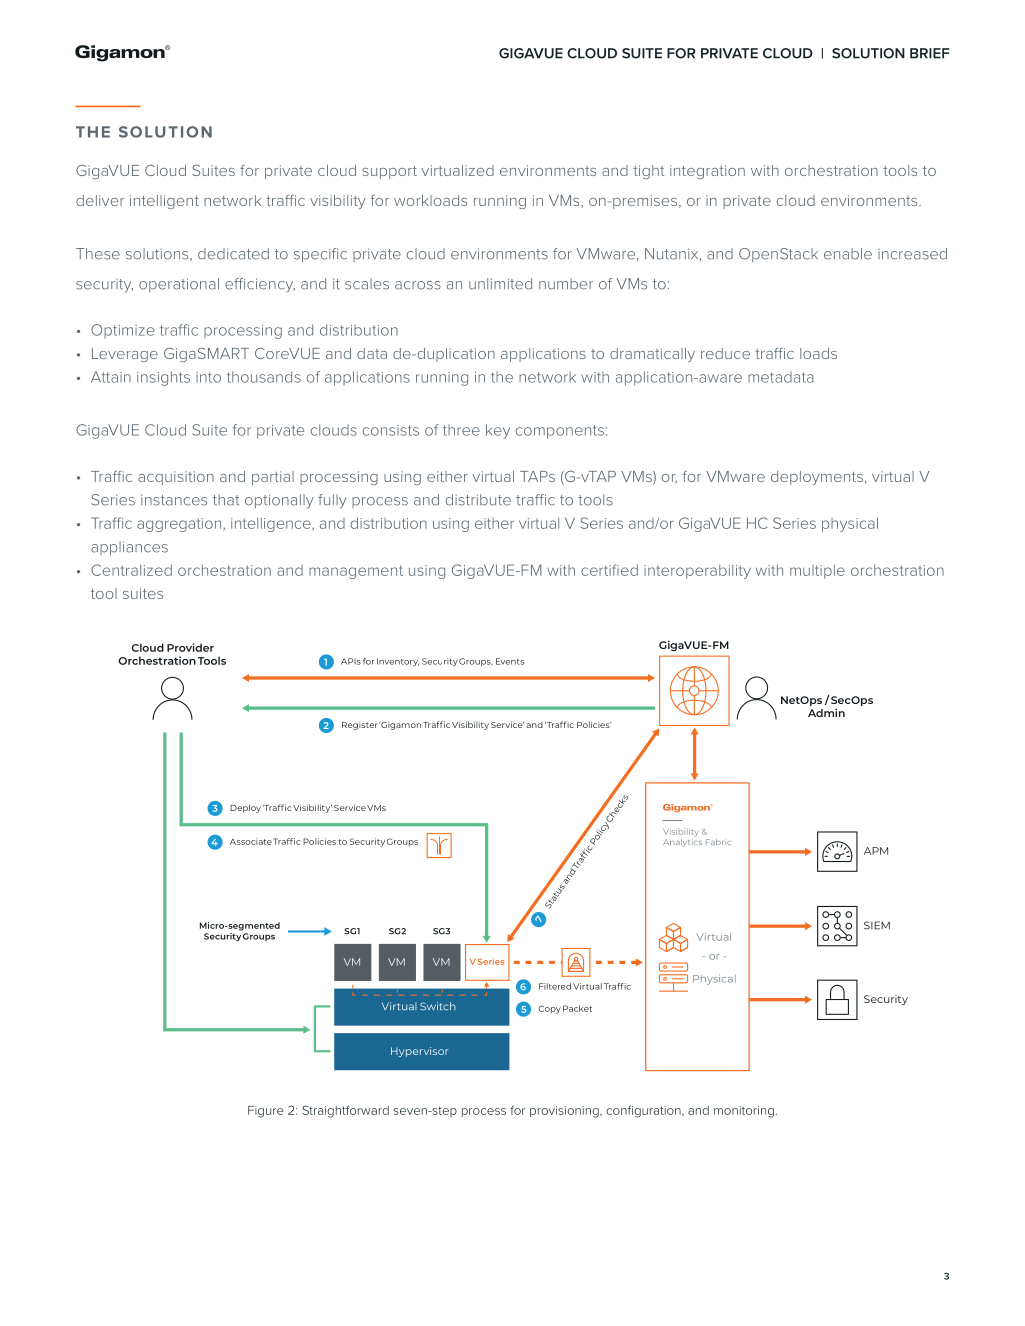  Describe the element at coordinates (609, 570) in the document. I see `certified` at that location.
